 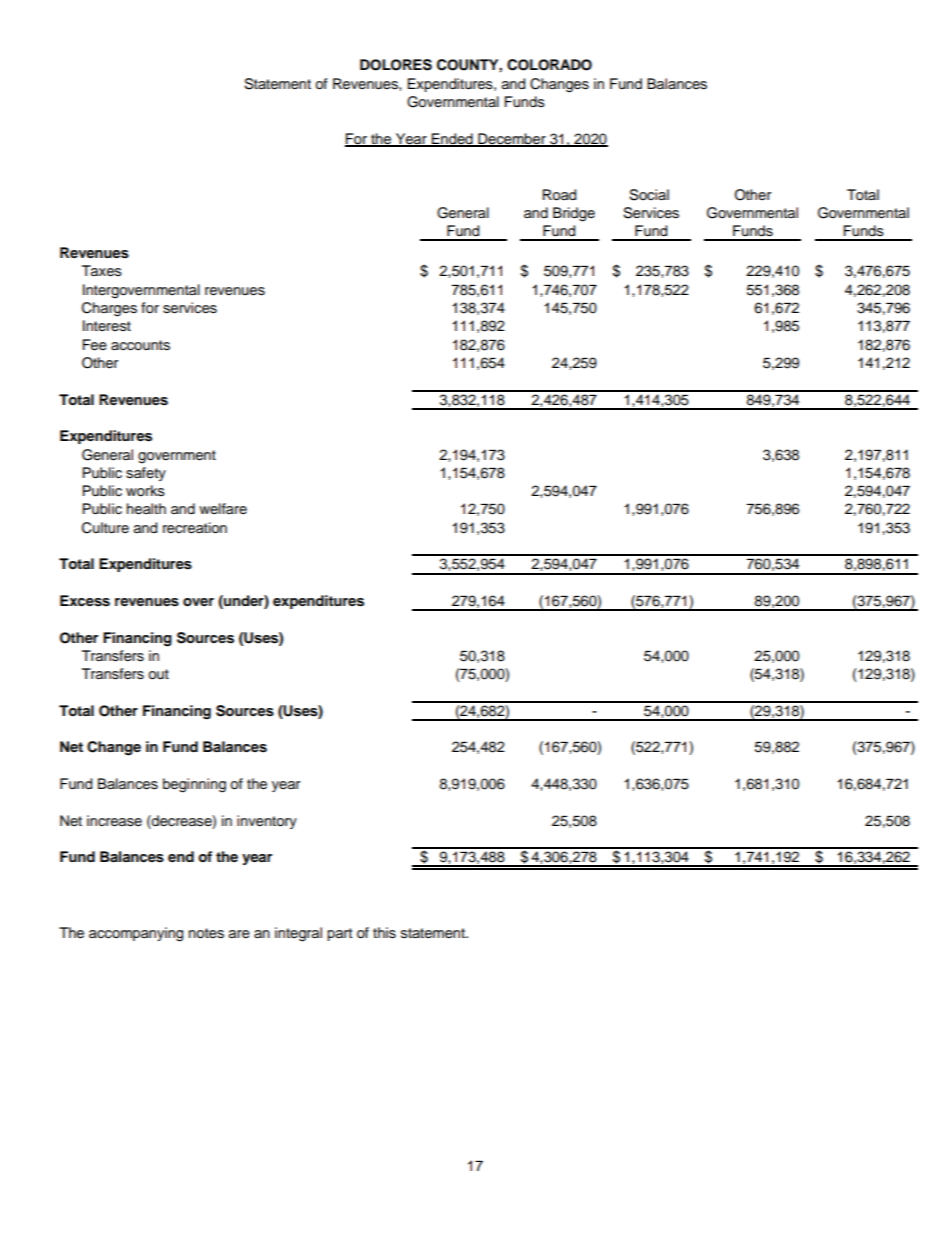 What do you see at coordinates (136, 934) in the screenshot?
I see `accompanying` at bounding box center [136, 934].
